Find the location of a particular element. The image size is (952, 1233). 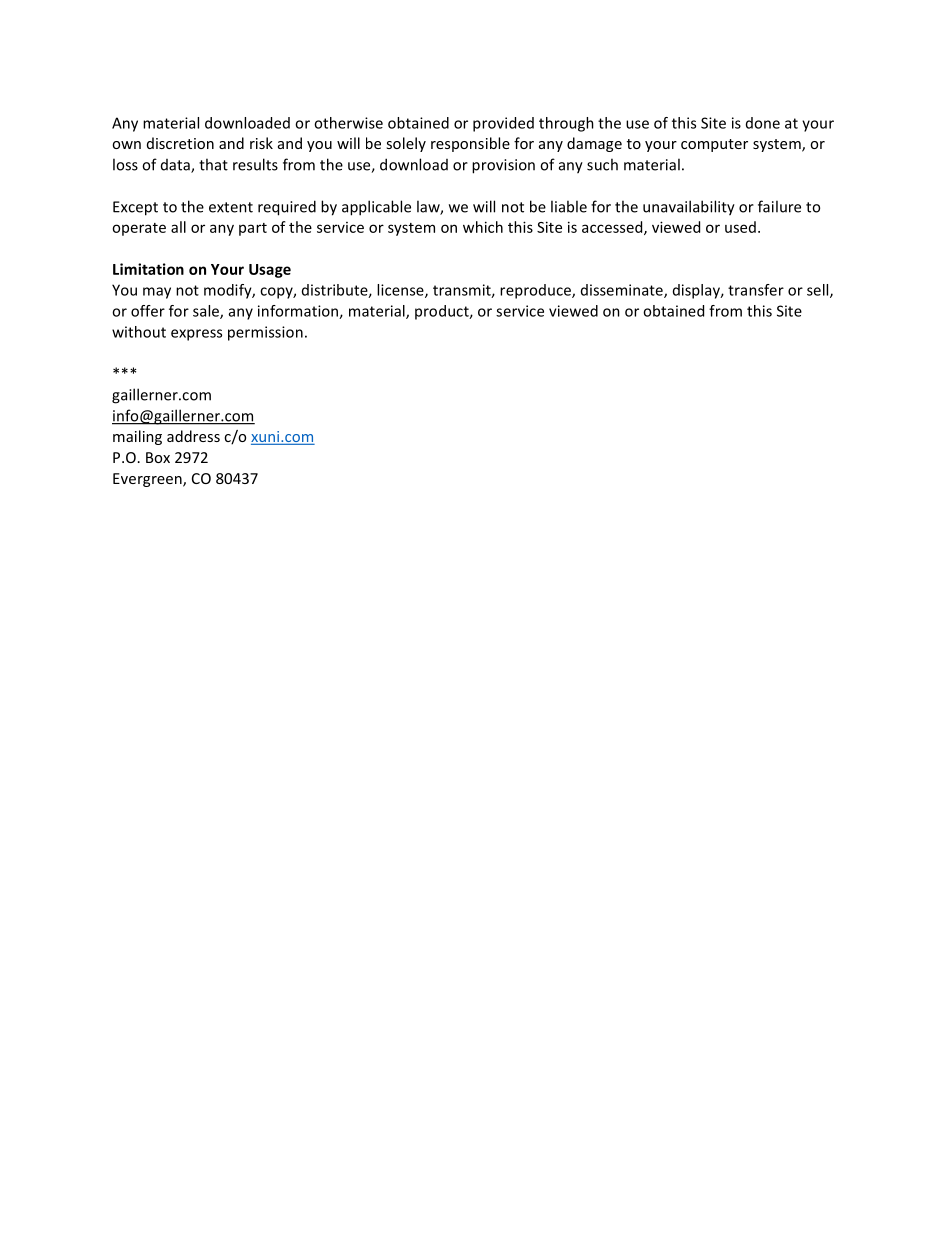

extent is located at coordinates (231, 207).
